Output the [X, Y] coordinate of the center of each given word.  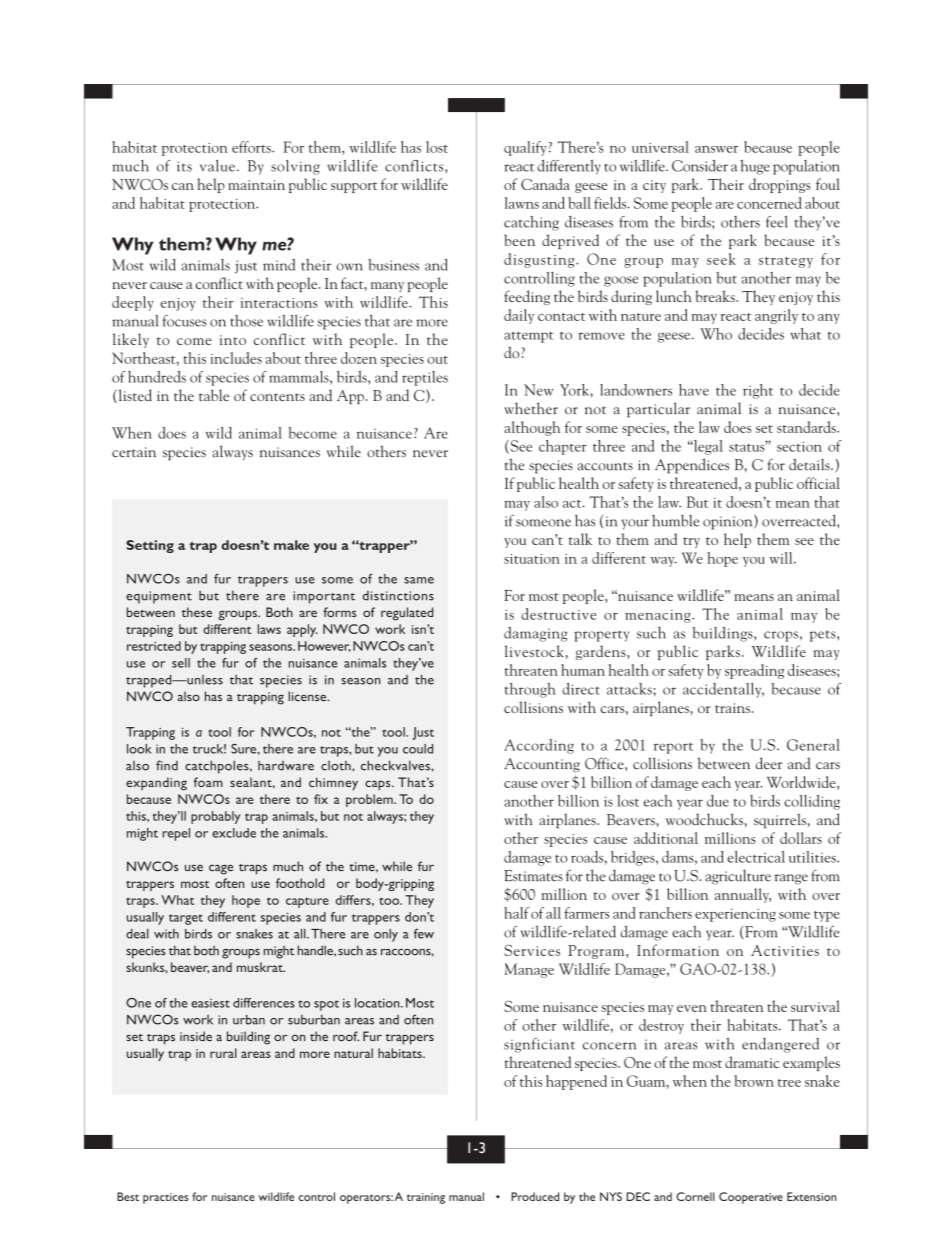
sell [181, 663]
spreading [754, 671]
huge [755, 167]
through [530, 690]
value [217, 166]
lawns [522, 203]
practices [165, 1198]
